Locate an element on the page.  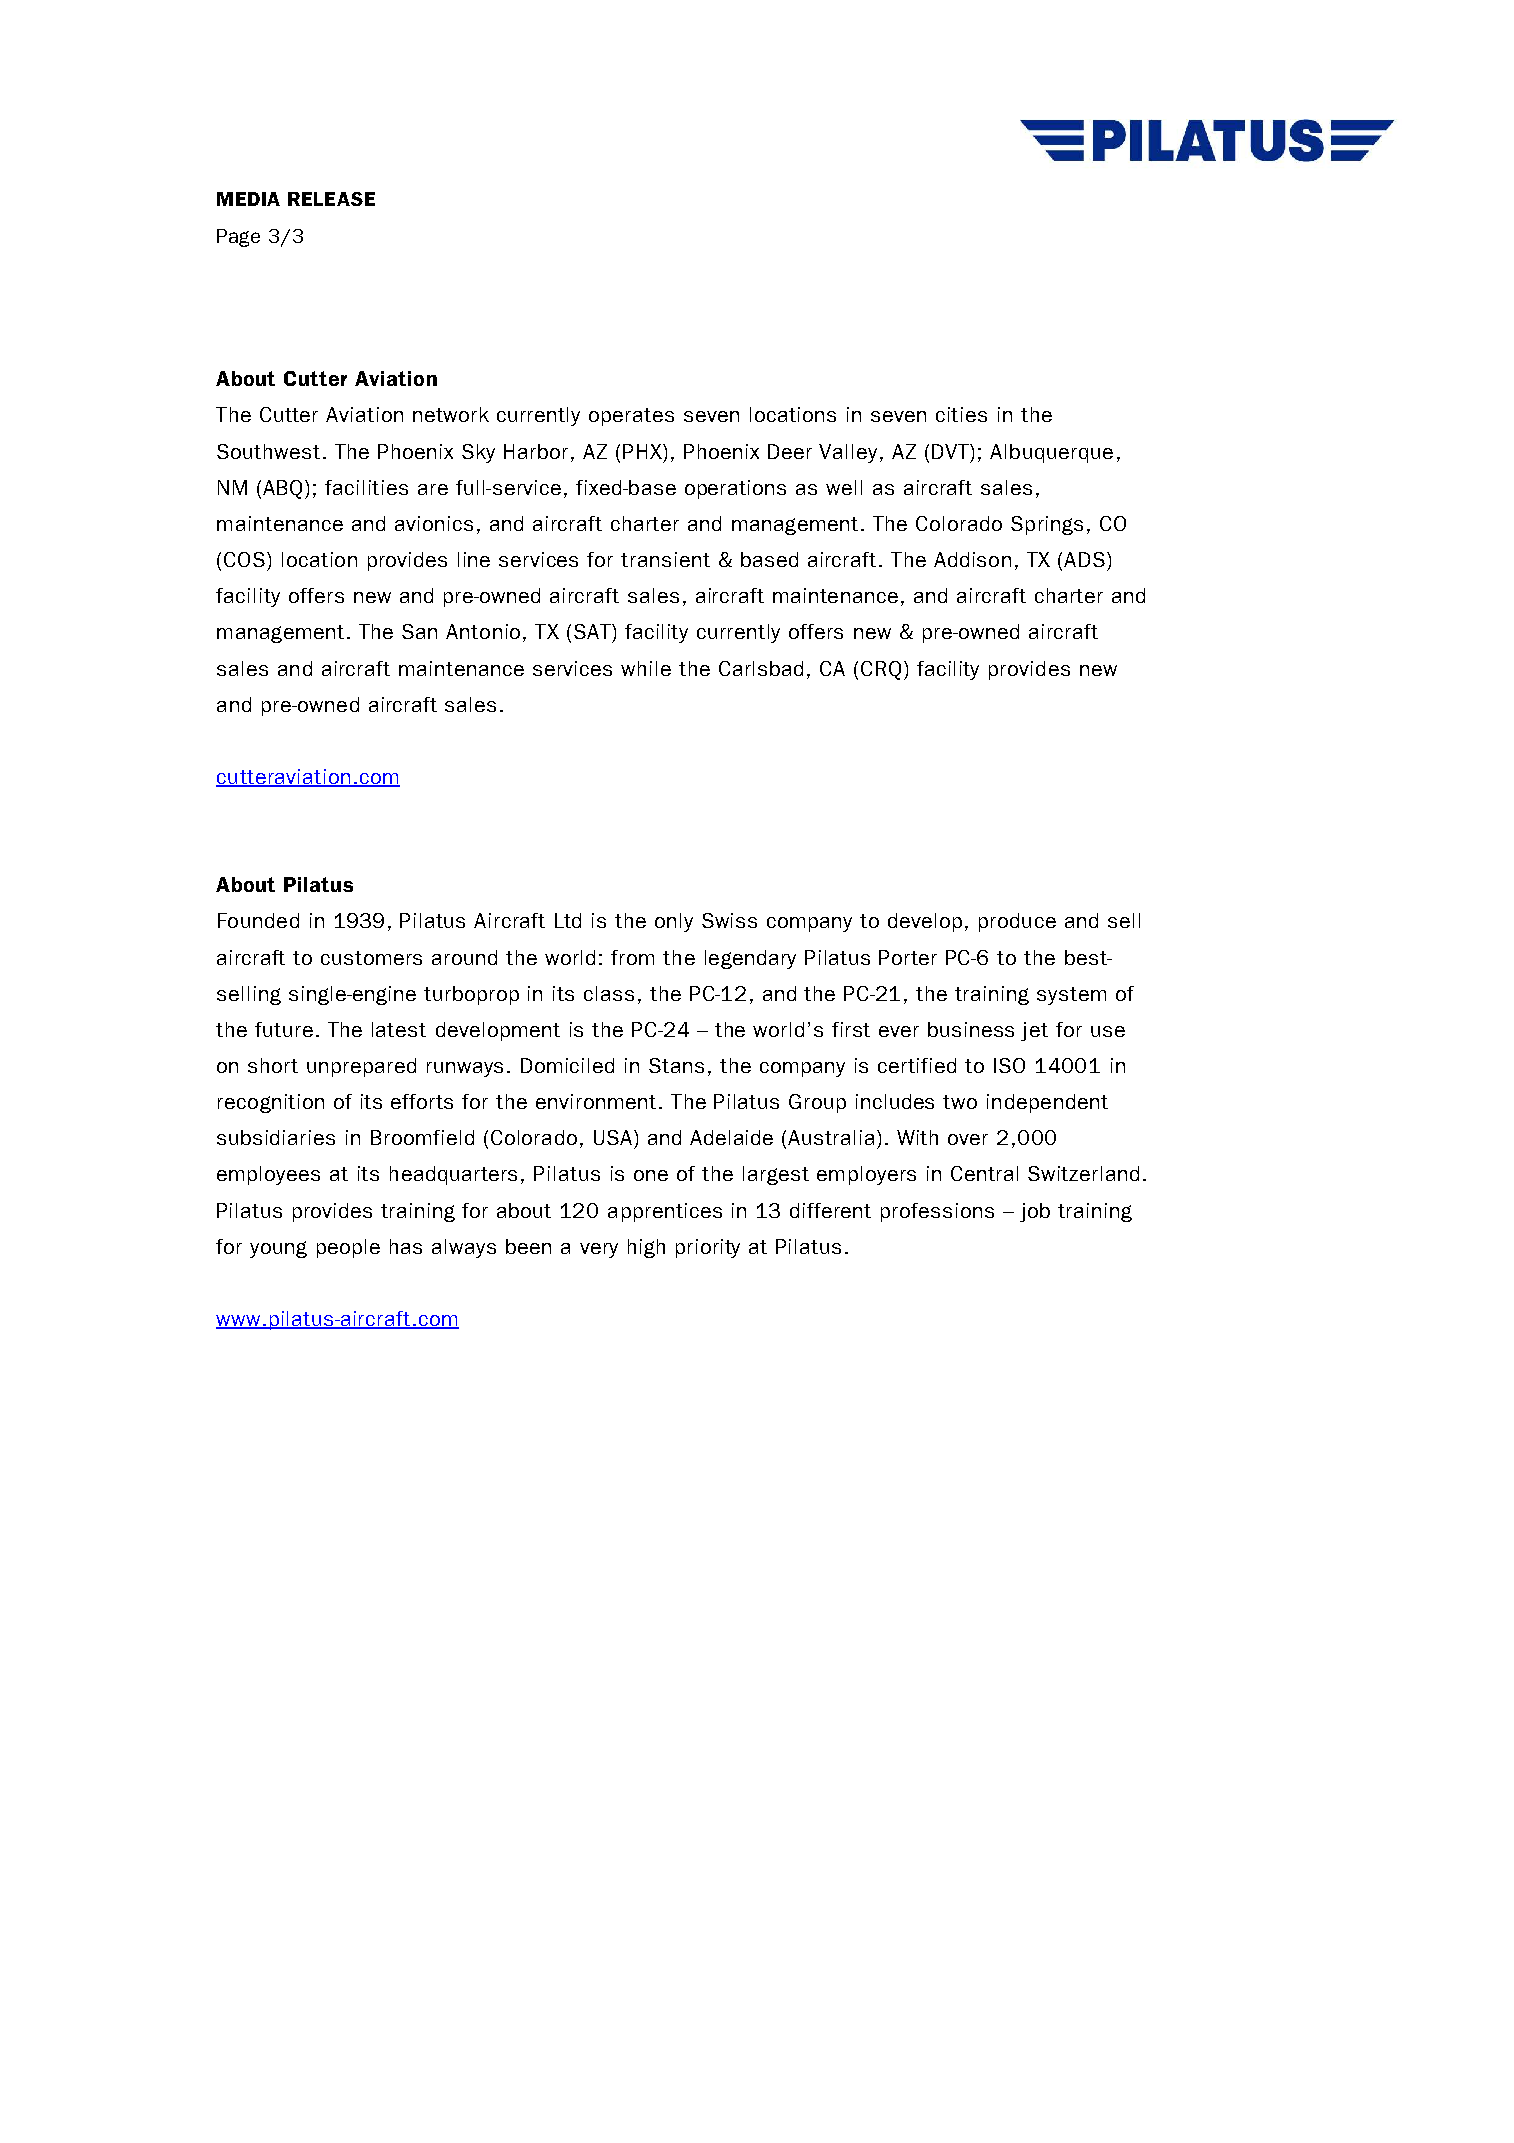
apprentices is located at coordinates (665, 1212).
